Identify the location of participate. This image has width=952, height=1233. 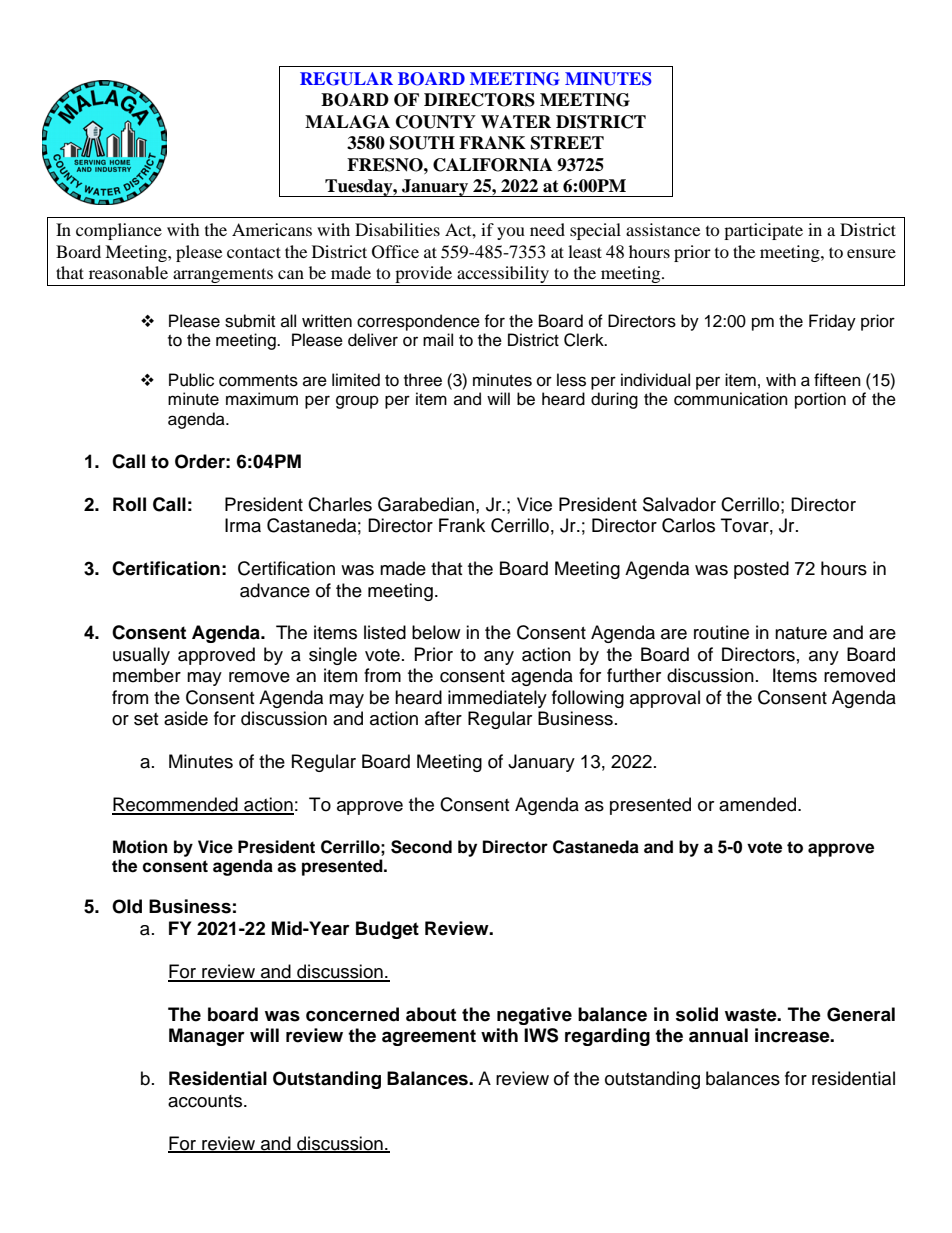
(763, 231).
